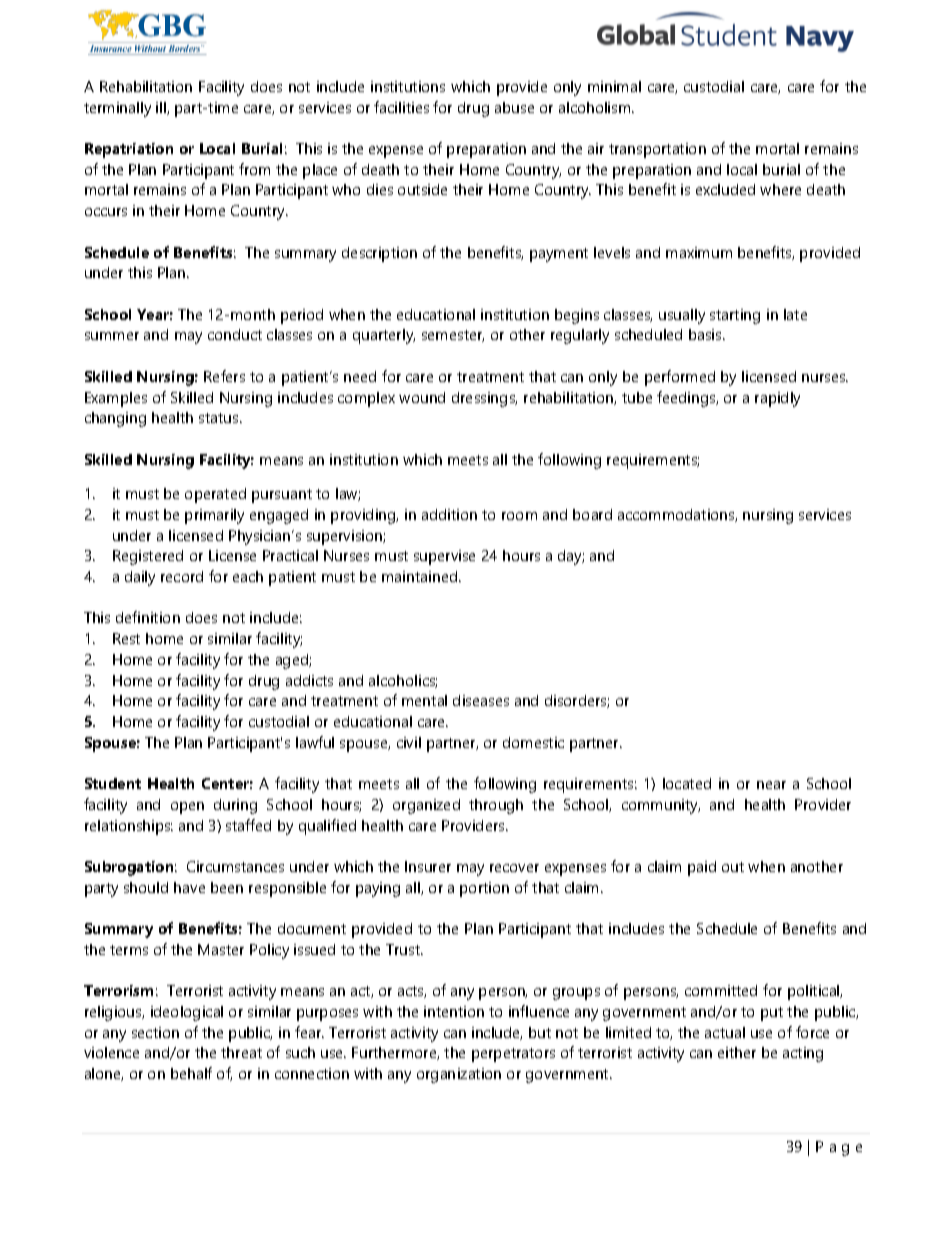 This screenshot has width=952, height=1233. What do you see at coordinates (514, 107) in the screenshot?
I see `abuse` at bounding box center [514, 107].
